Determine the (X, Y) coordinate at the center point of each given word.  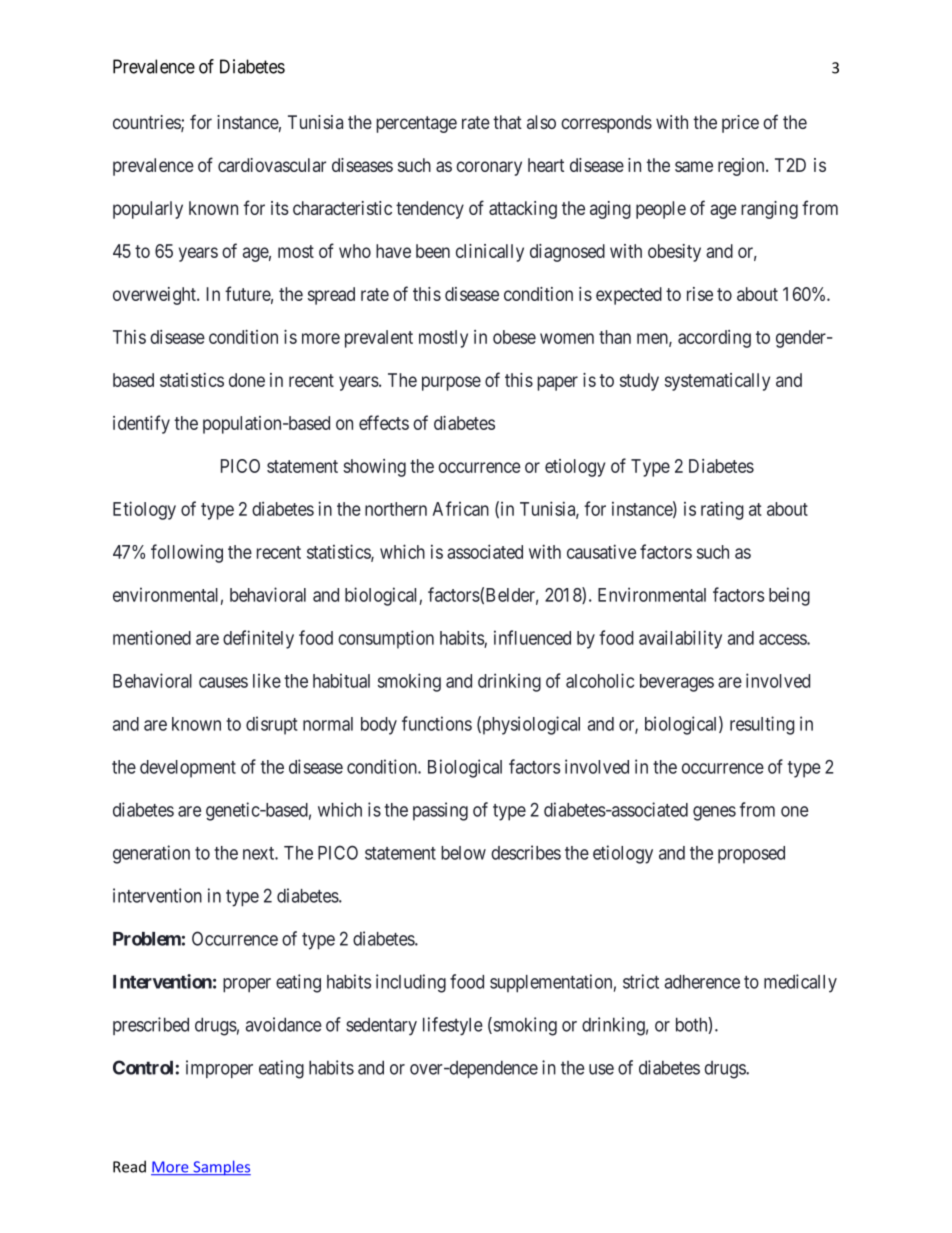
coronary (489, 168)
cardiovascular (272, 165)
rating (722, 510)
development (188, 769)
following (187, 553)
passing (440, 811)
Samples (221, 1168)
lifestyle (453, 1026)
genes (714, 813)
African (460, 508)
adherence (702, 982)
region (742, 167)
